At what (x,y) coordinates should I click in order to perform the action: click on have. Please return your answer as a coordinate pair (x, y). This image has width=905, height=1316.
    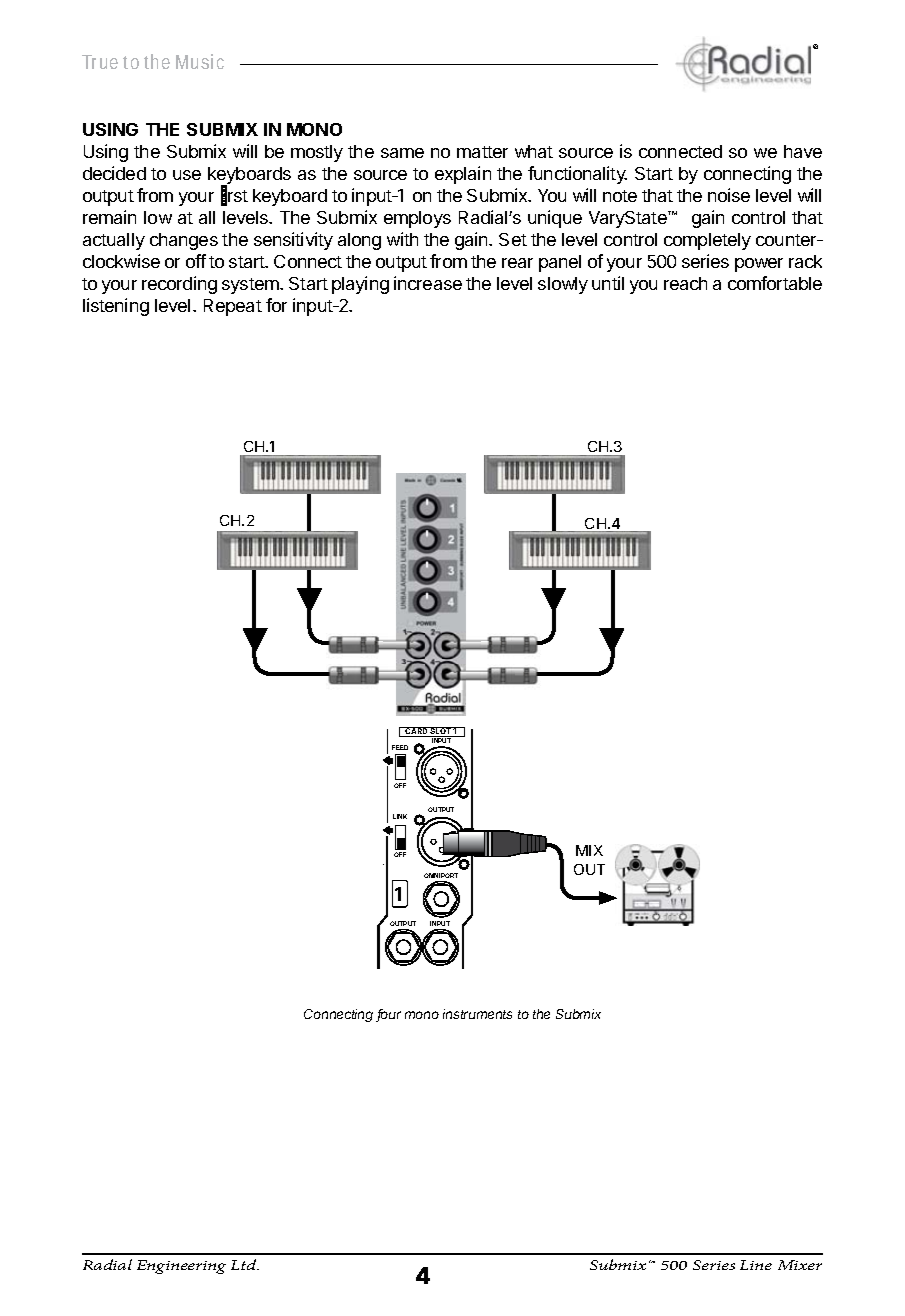
    Looking at the image, I should click on (803, 151).
